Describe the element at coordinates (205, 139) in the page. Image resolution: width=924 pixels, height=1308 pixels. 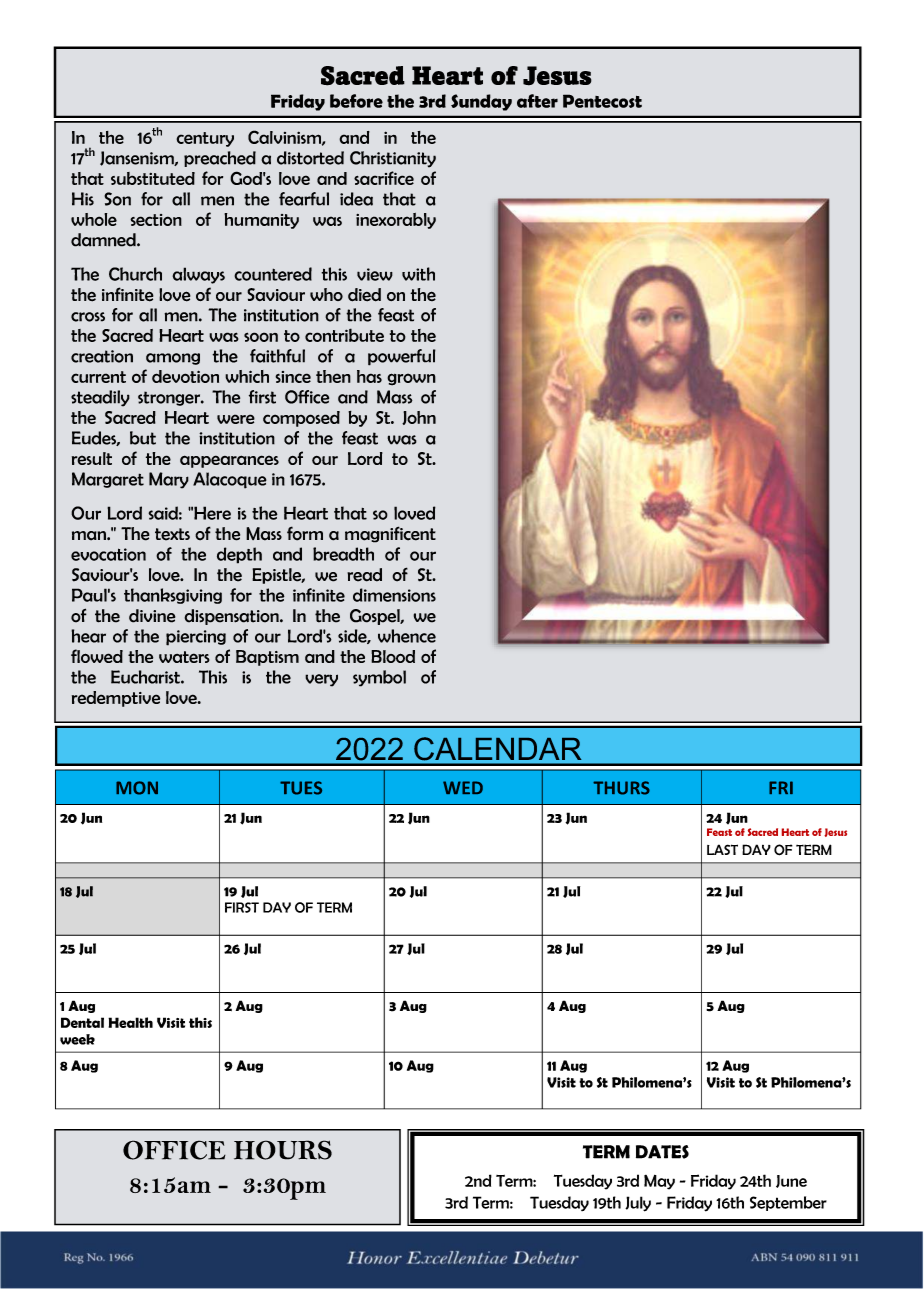
I see `century` at that location.
